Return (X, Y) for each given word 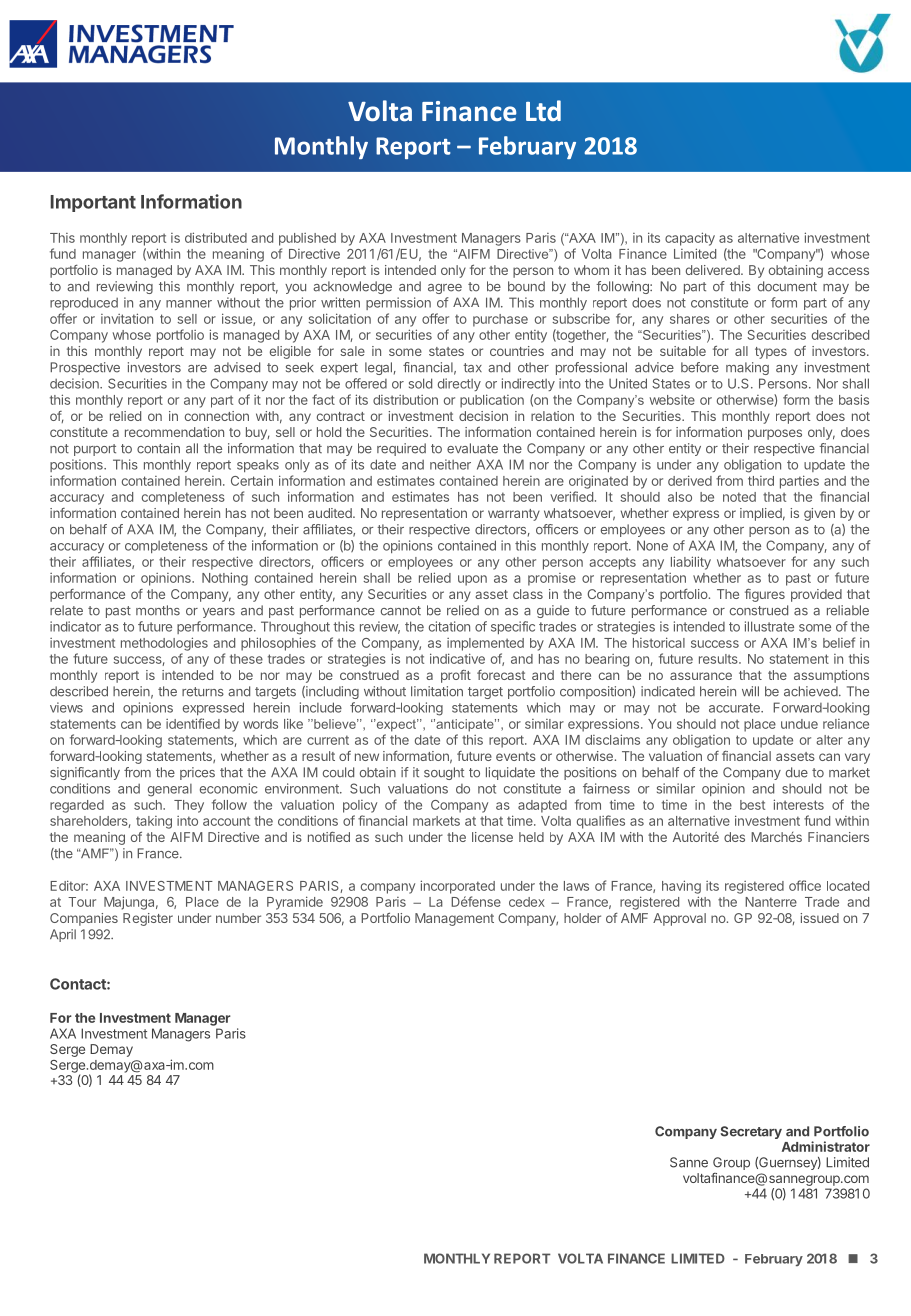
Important (93, 203)
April (63, 935)
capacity (690, 239)
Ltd (543, 110)
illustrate (769, 626)
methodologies (164, 644)
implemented (485, 644)
